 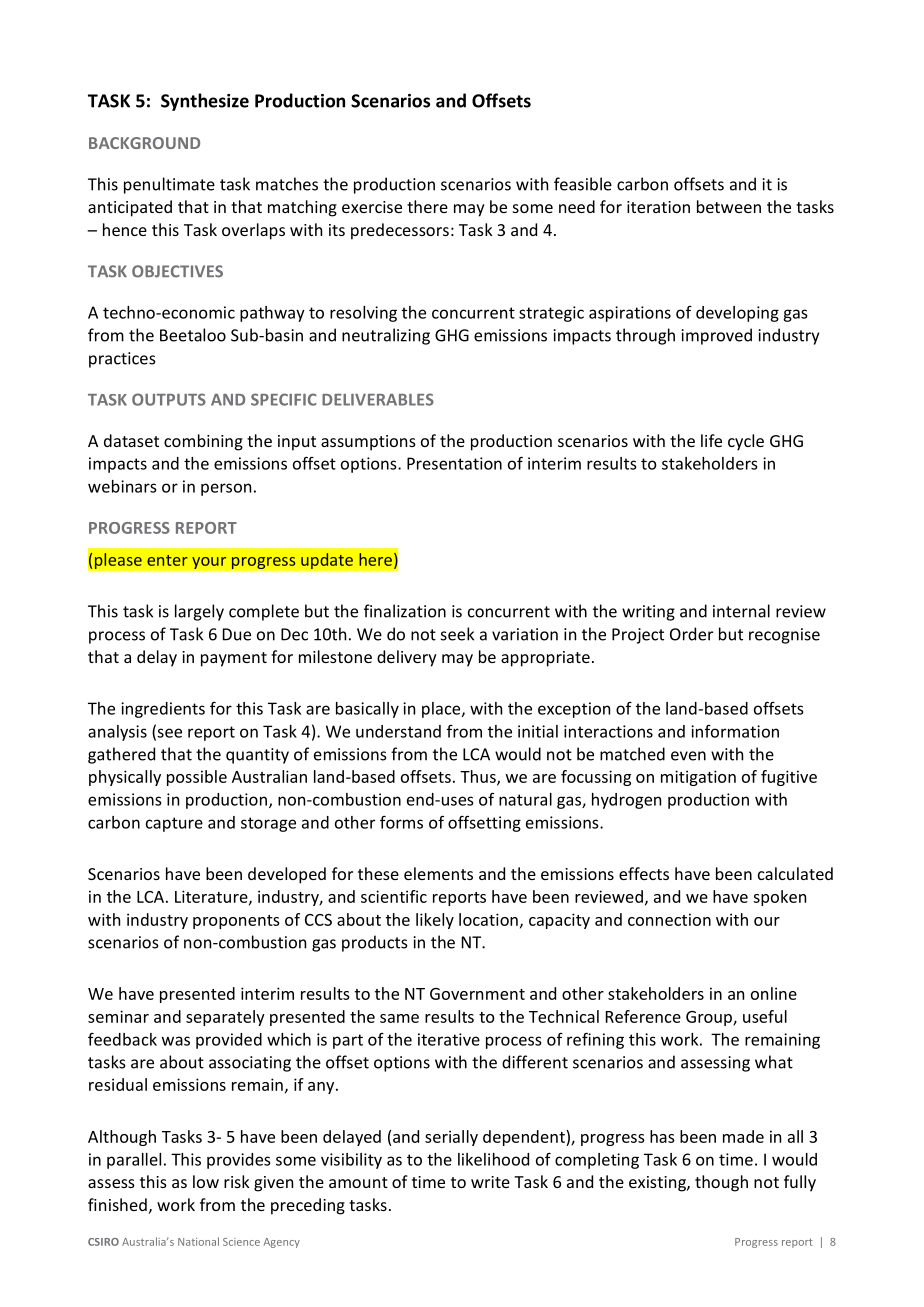 What do you see at coordinates (144, 143) in the image?
I see `BACKGROUND` at bounding box center [144, 143].
